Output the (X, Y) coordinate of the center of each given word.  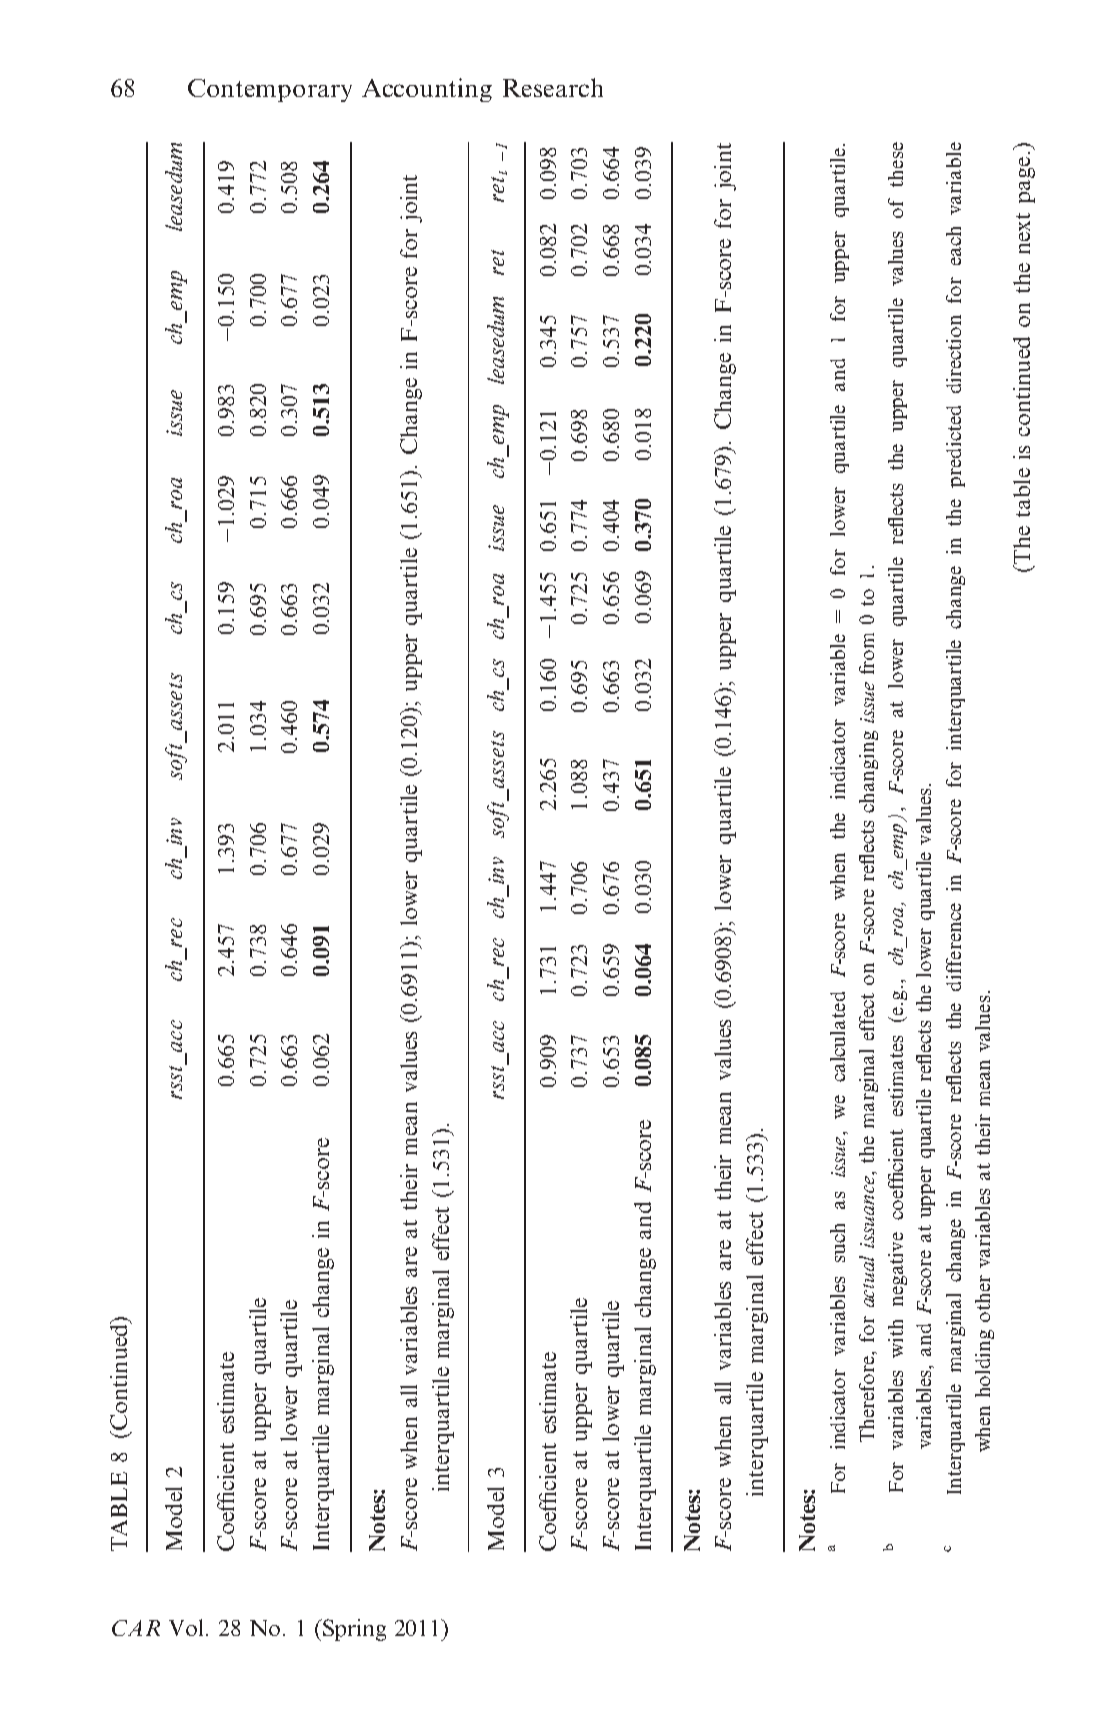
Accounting (427, 90)
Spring (353, 1630)
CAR (136, 1628)
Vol (186, 1627)
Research (553, 87)
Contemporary (270, 90)
